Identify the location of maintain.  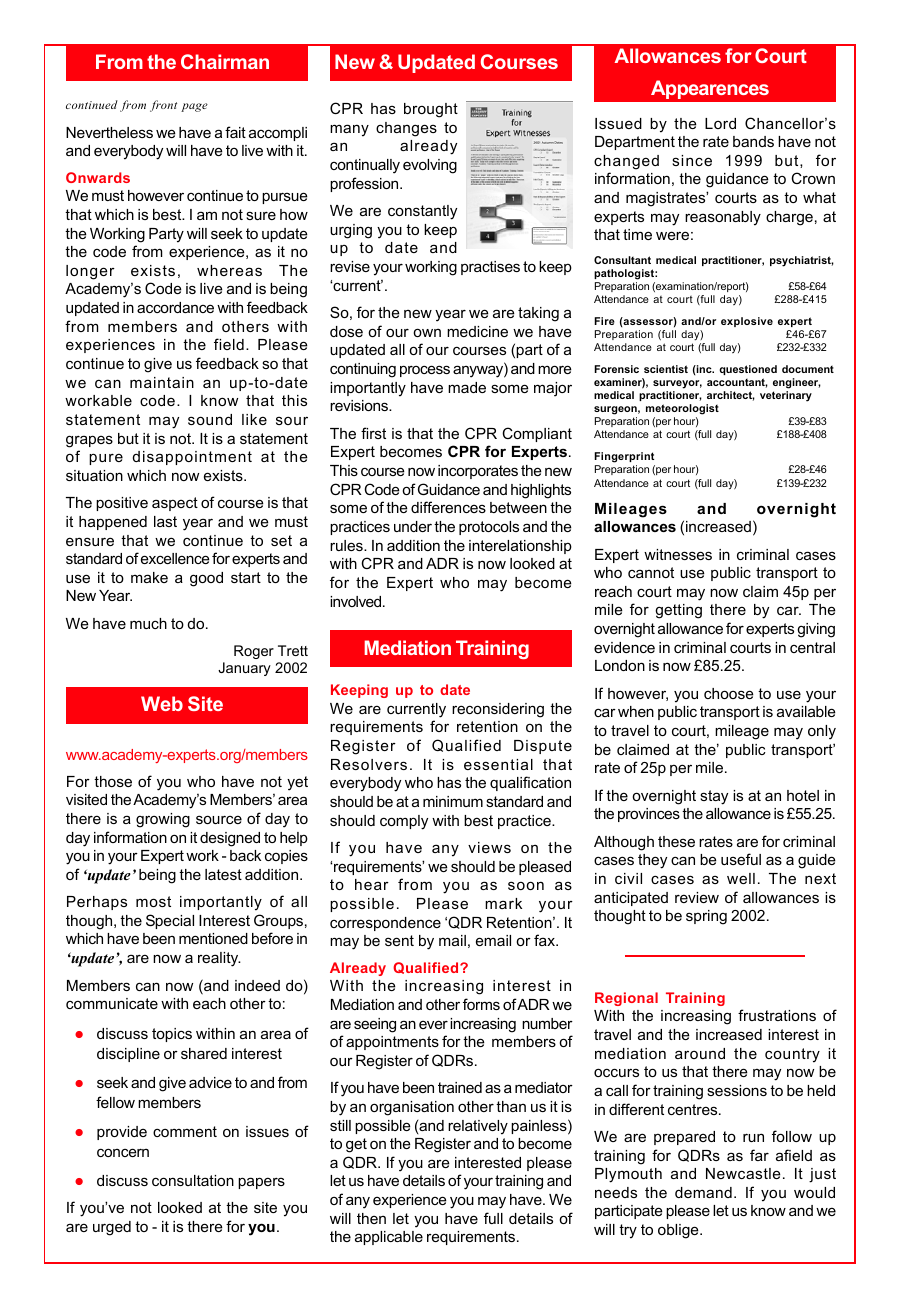
(162, 382).
